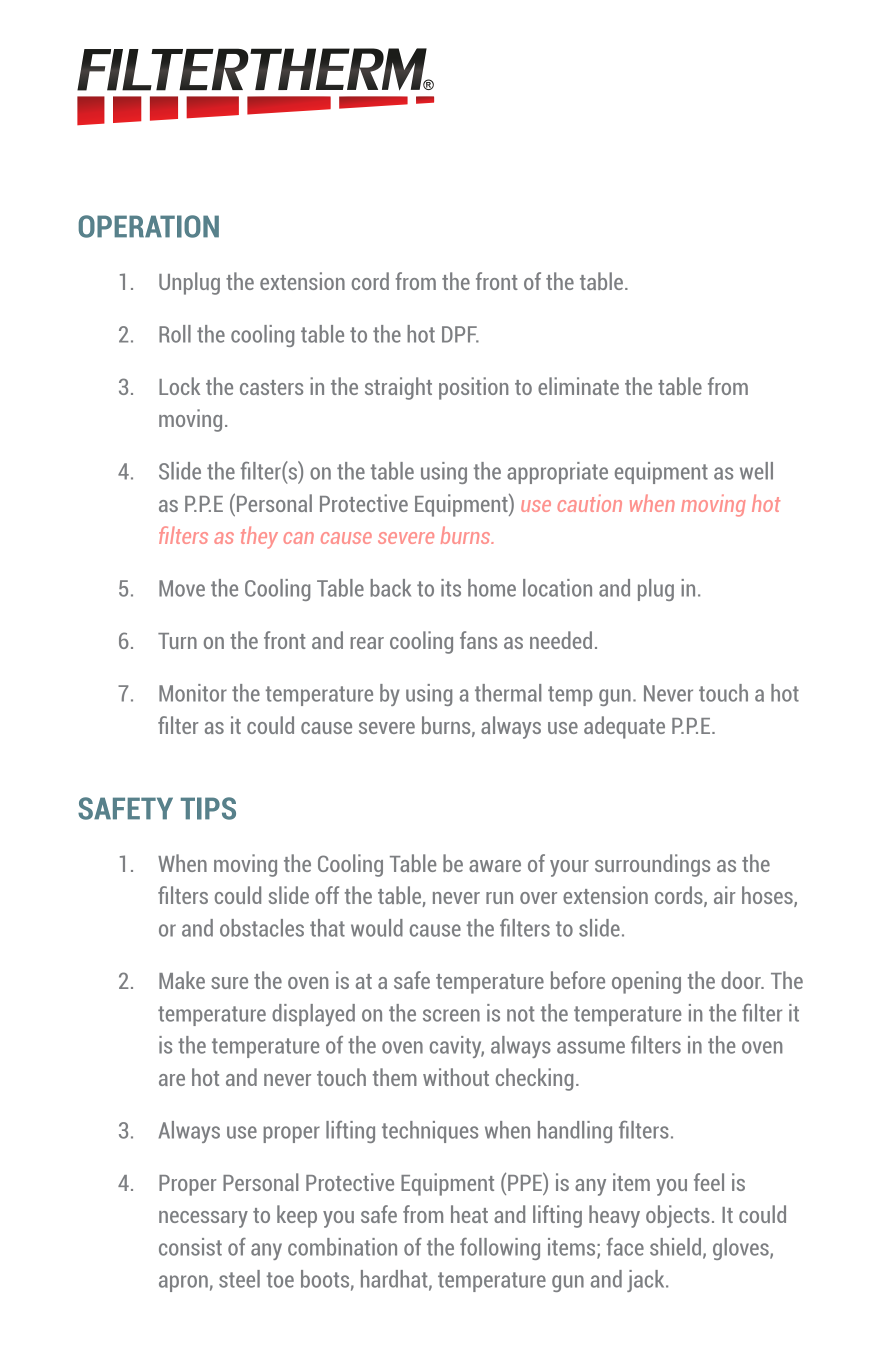 Image resolution: width=887 pixels, height=1372 pixels. Describe the element at coordinates (149, 226) in the document. I see `OPERATION` at that location.
